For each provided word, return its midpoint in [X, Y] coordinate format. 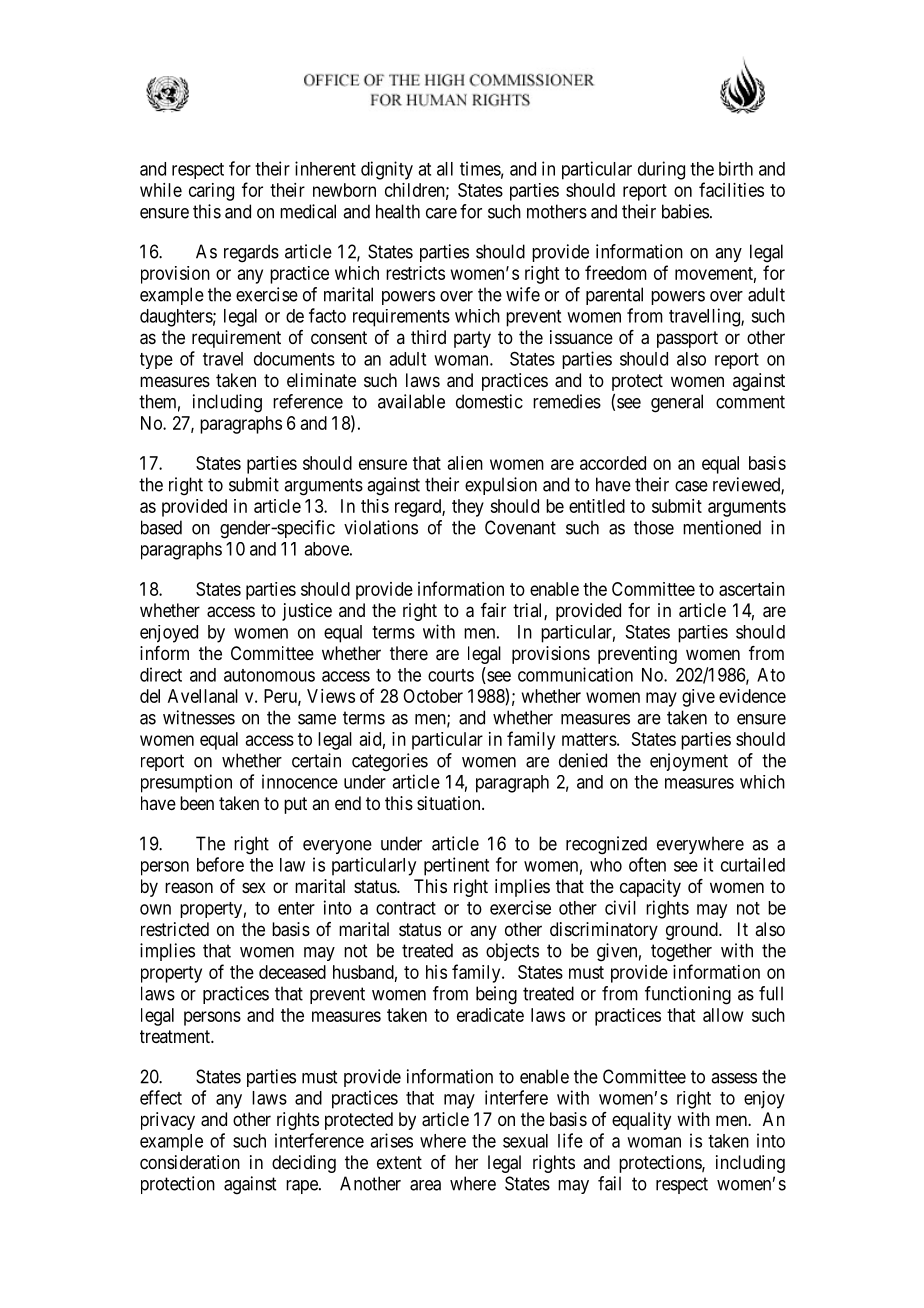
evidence [752, 696]
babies [685, 211]
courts [451, 675]
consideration [190, 1162]
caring [211, 192]
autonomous [269, 675]
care [441, 213]
